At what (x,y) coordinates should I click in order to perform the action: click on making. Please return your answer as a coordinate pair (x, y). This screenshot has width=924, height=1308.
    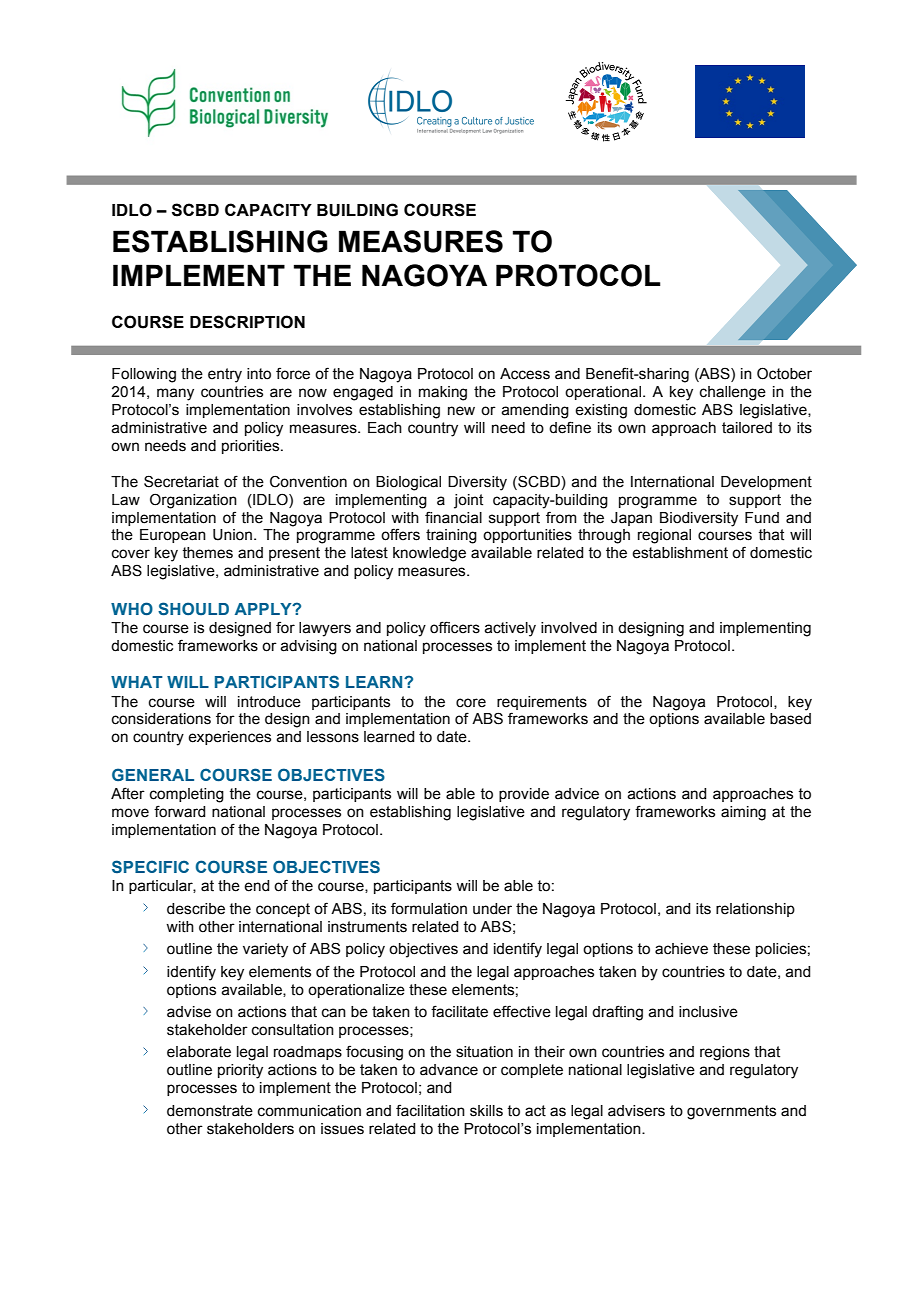
    Looking at the image, I should click on (443, 393).
